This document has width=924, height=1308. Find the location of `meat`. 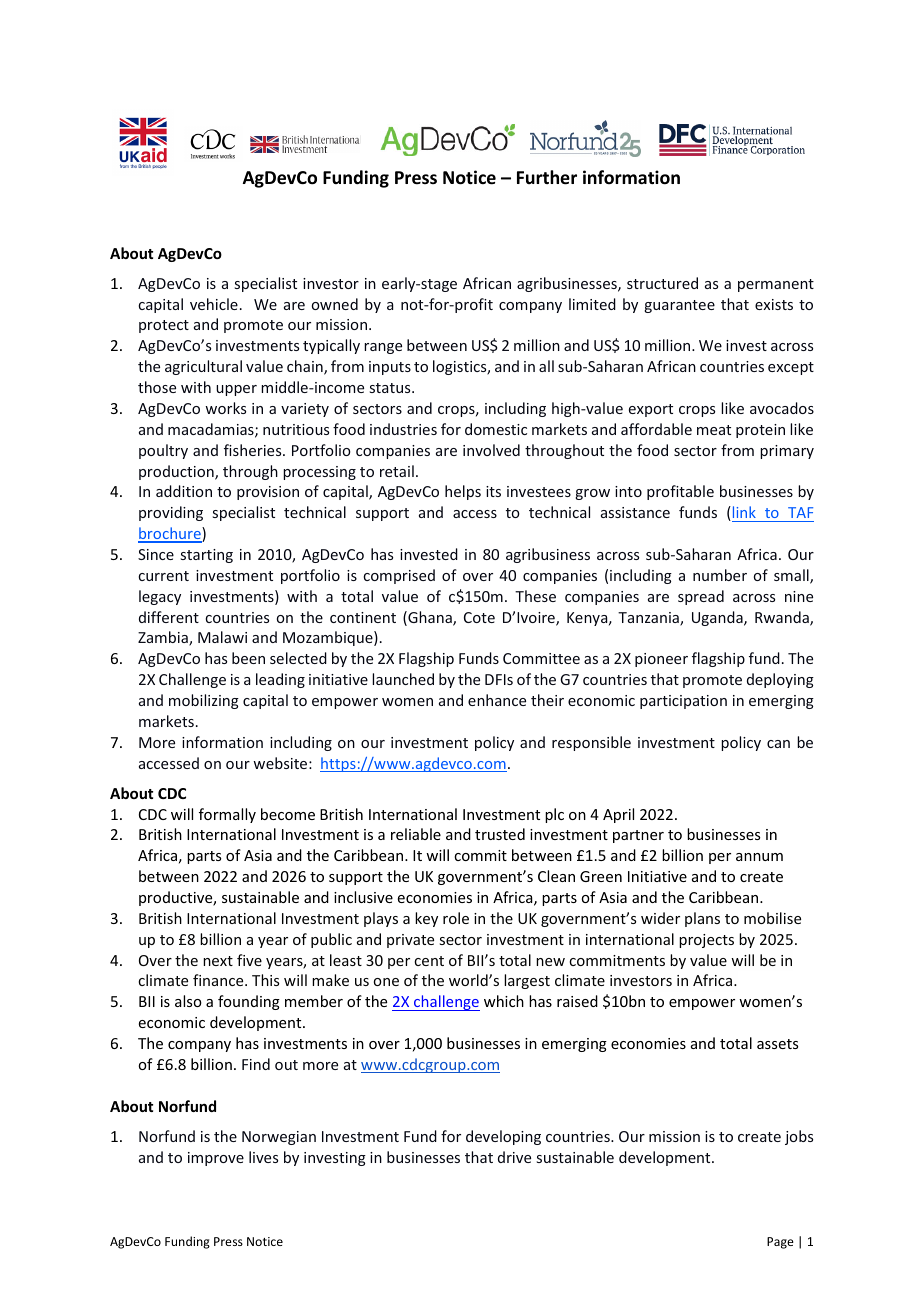

meat is located at coordinates (714, 430).
